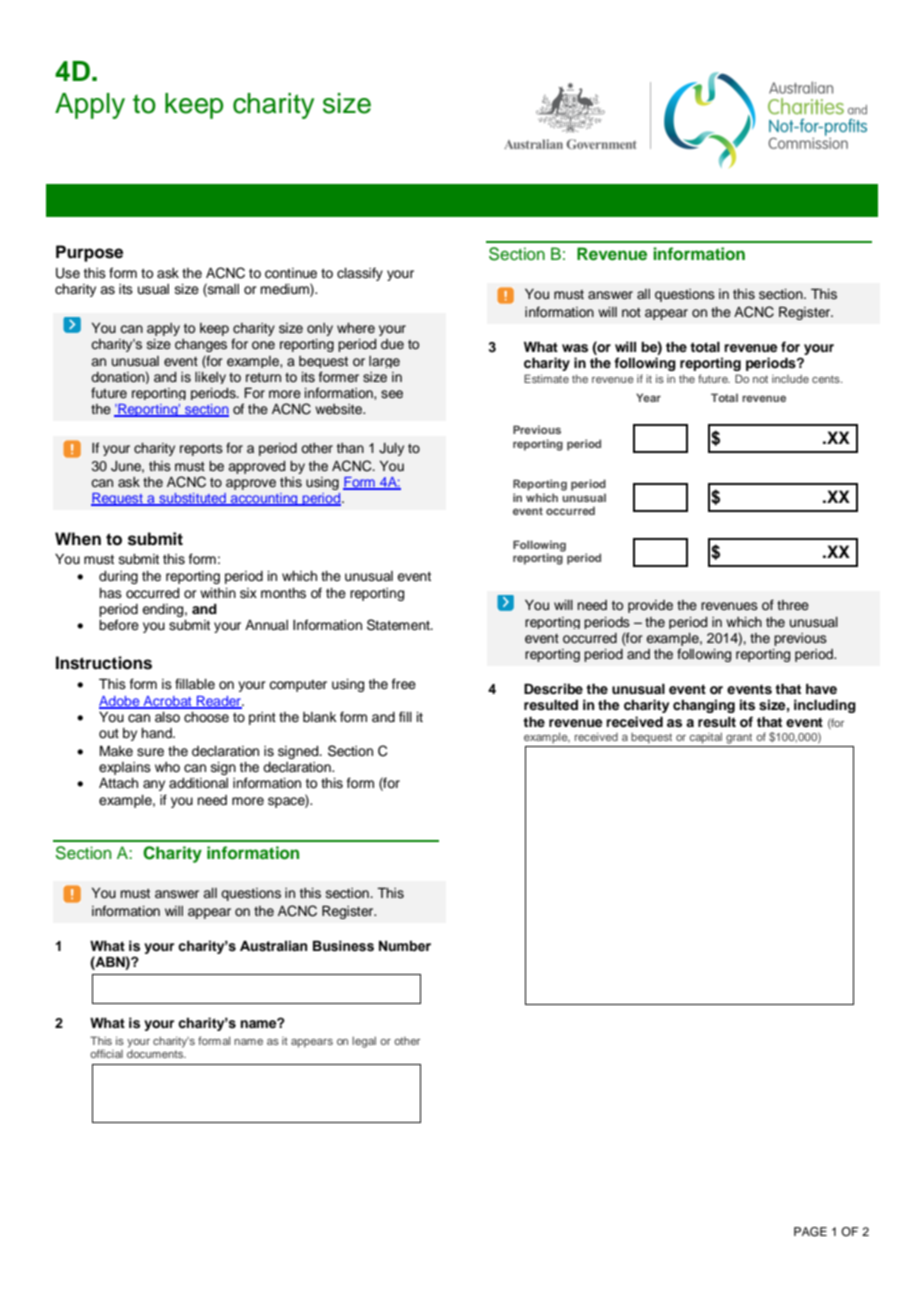 The image size is (924, 1308). What do you see at coordinates (192, 499) in the screenshot?
I see `substituted` at bounding box center [192, 499].
